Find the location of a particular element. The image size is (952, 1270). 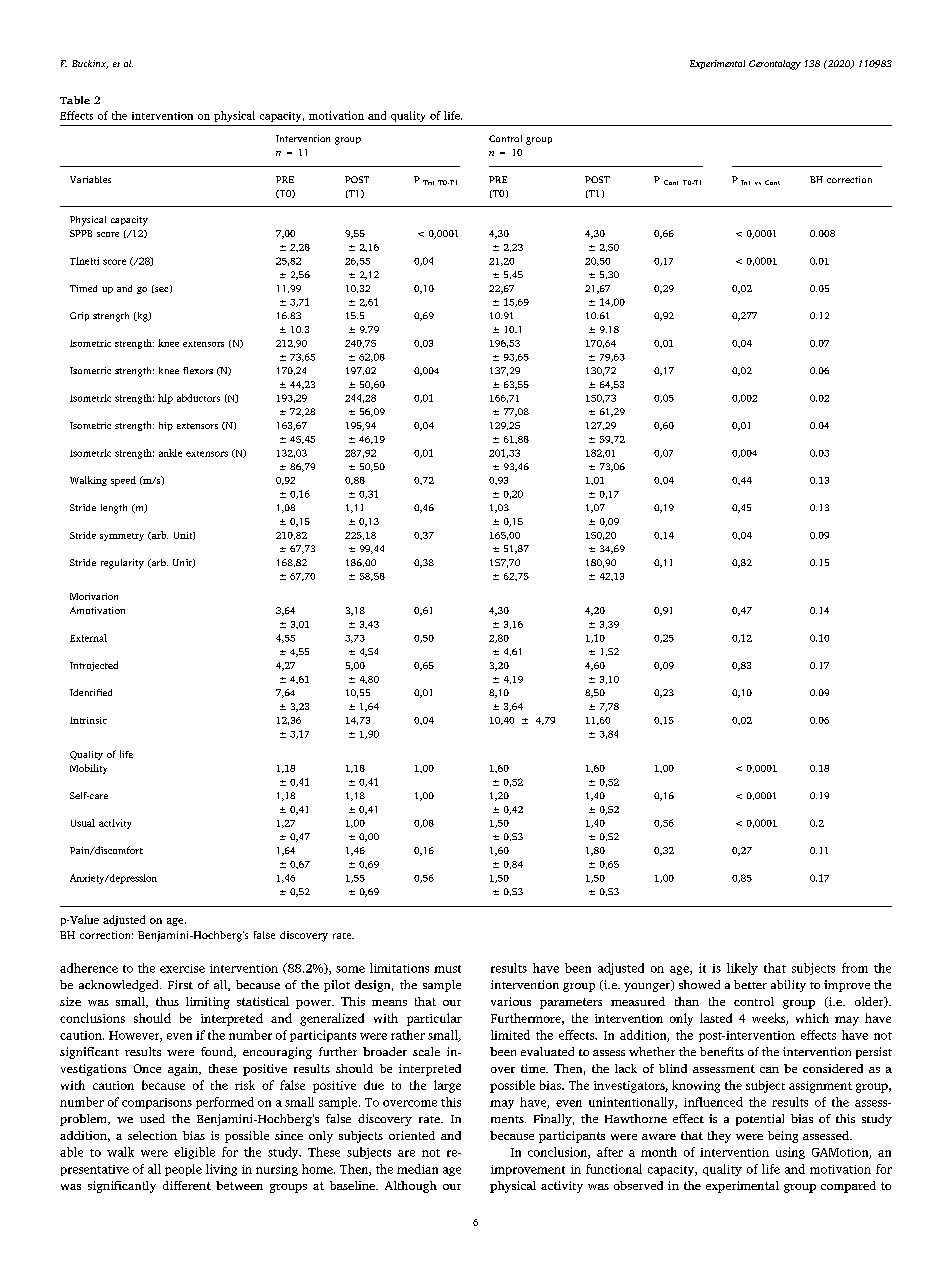

median is located at coordinates (417, 1169).
